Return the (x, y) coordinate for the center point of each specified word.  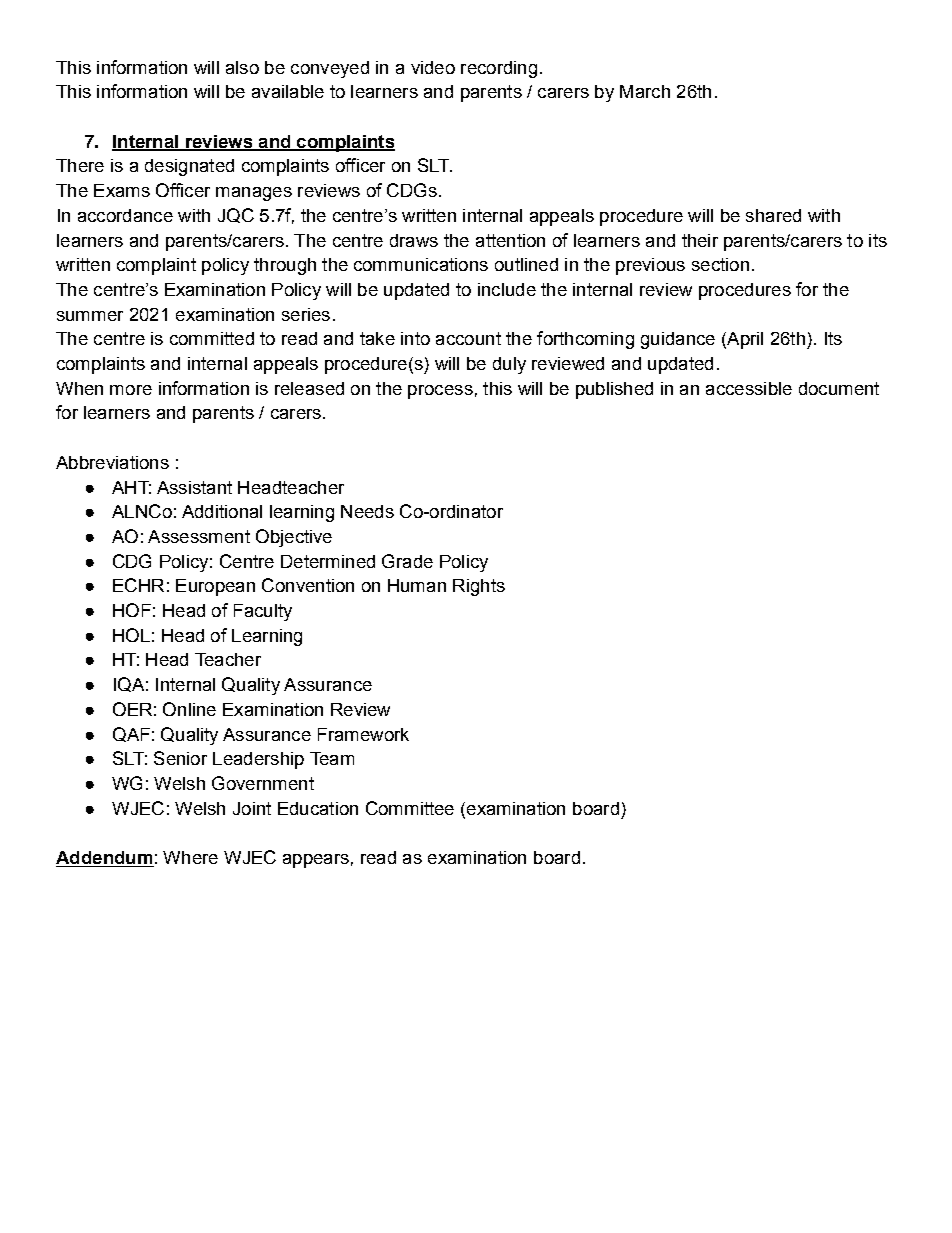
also (242, 67)
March (645, 91)
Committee (410, 808)
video (433, 67)
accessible (749, 388)
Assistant (194, 487)
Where (190, 857)
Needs (367, 511)
